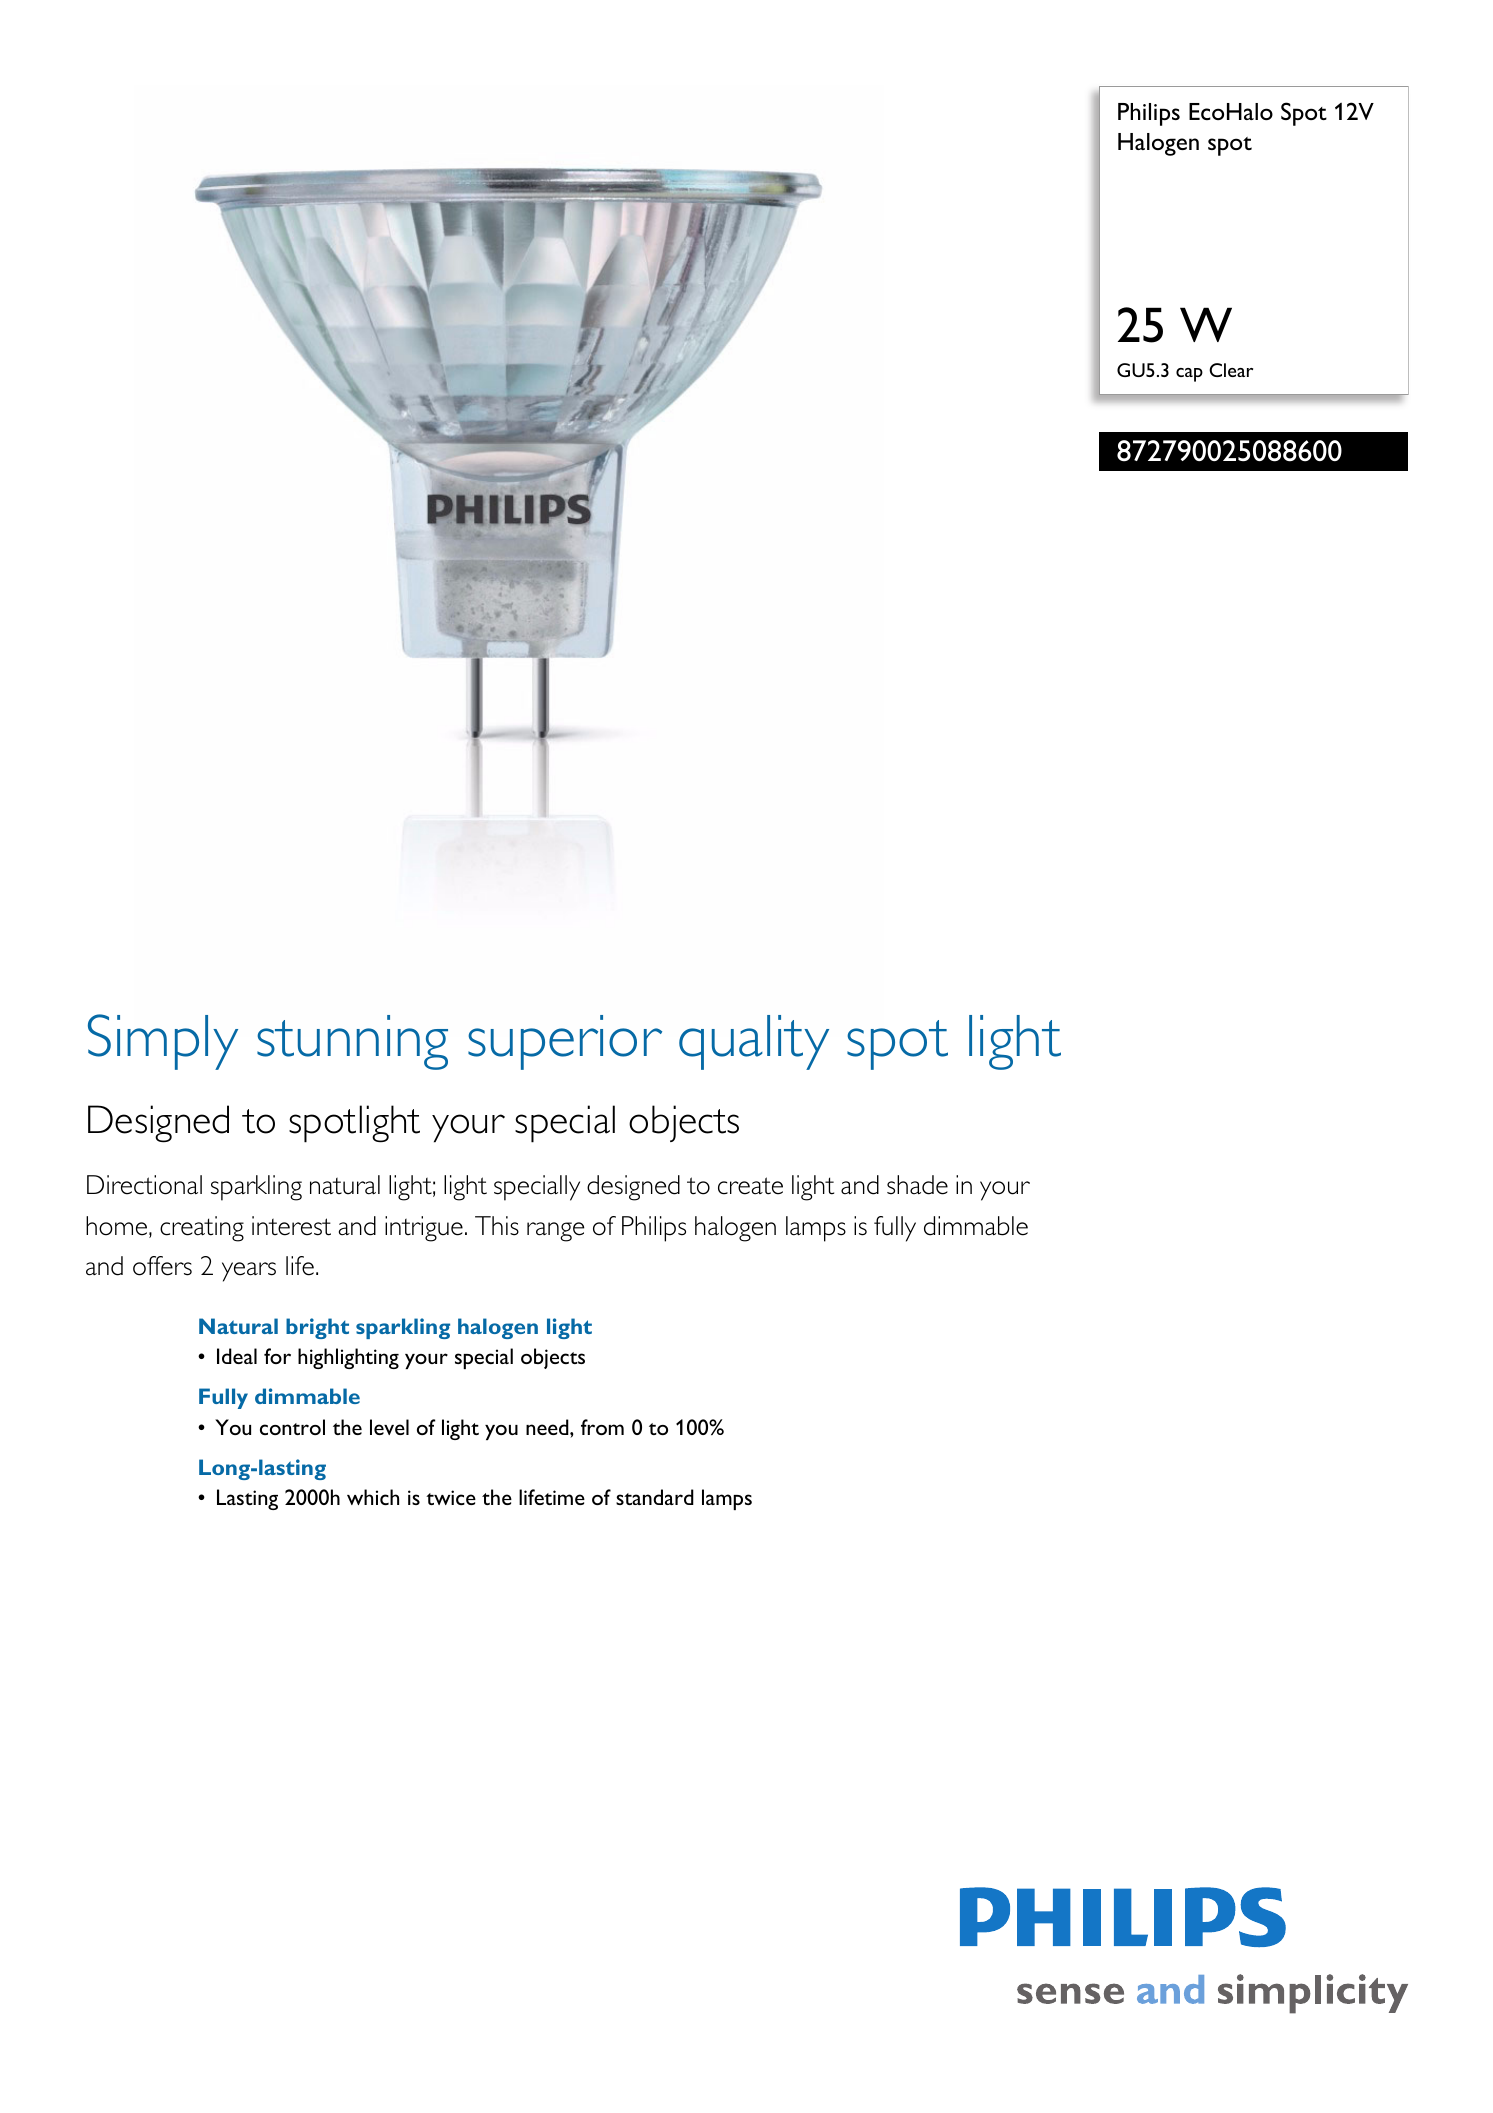 This screenshot has height=2113, width=1493. Describe the element at coordinates (1231, 370) in the screenshot. I see `Clear` at that location.
